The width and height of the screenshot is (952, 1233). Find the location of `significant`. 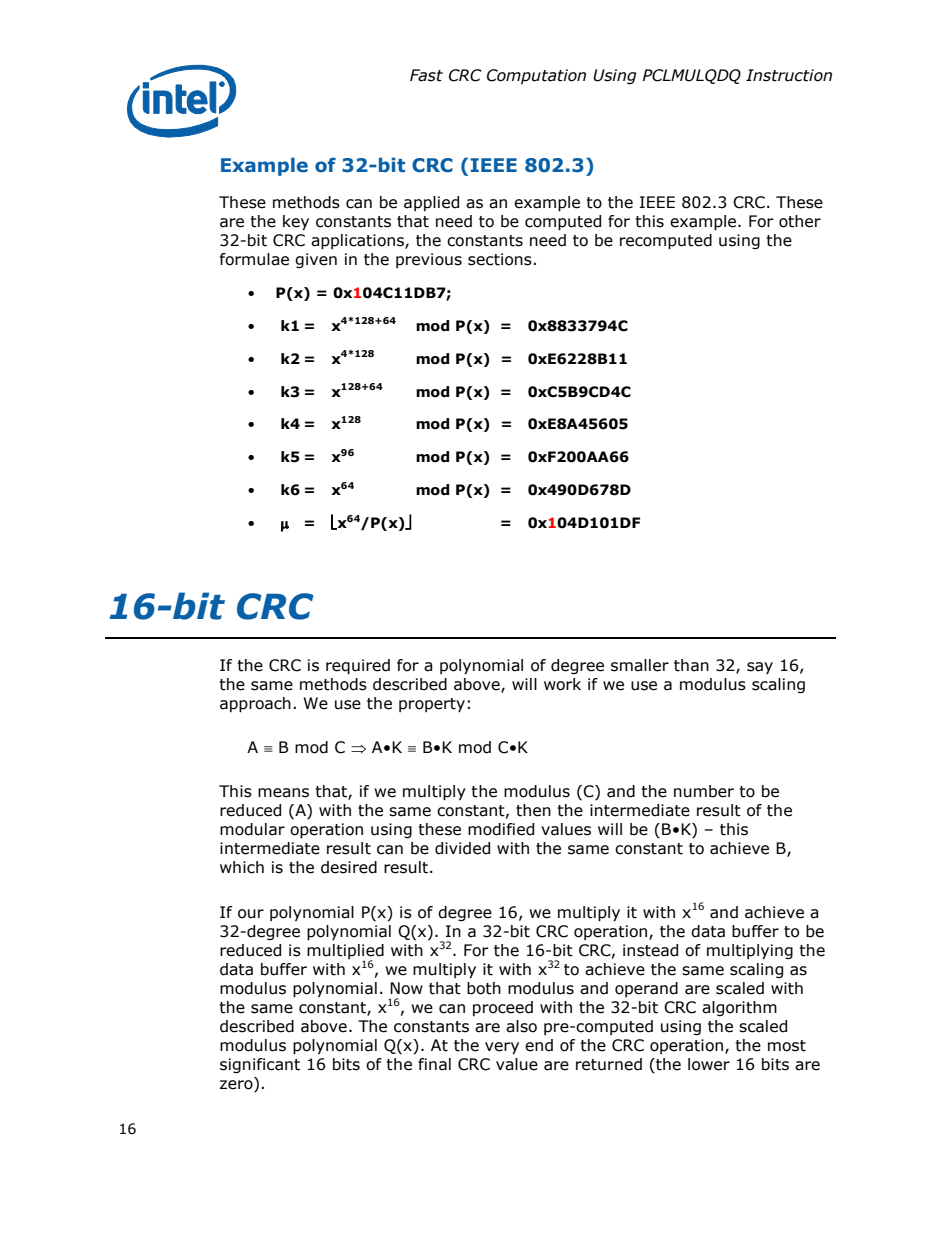

significant is located at coordinates (260, 1065).
